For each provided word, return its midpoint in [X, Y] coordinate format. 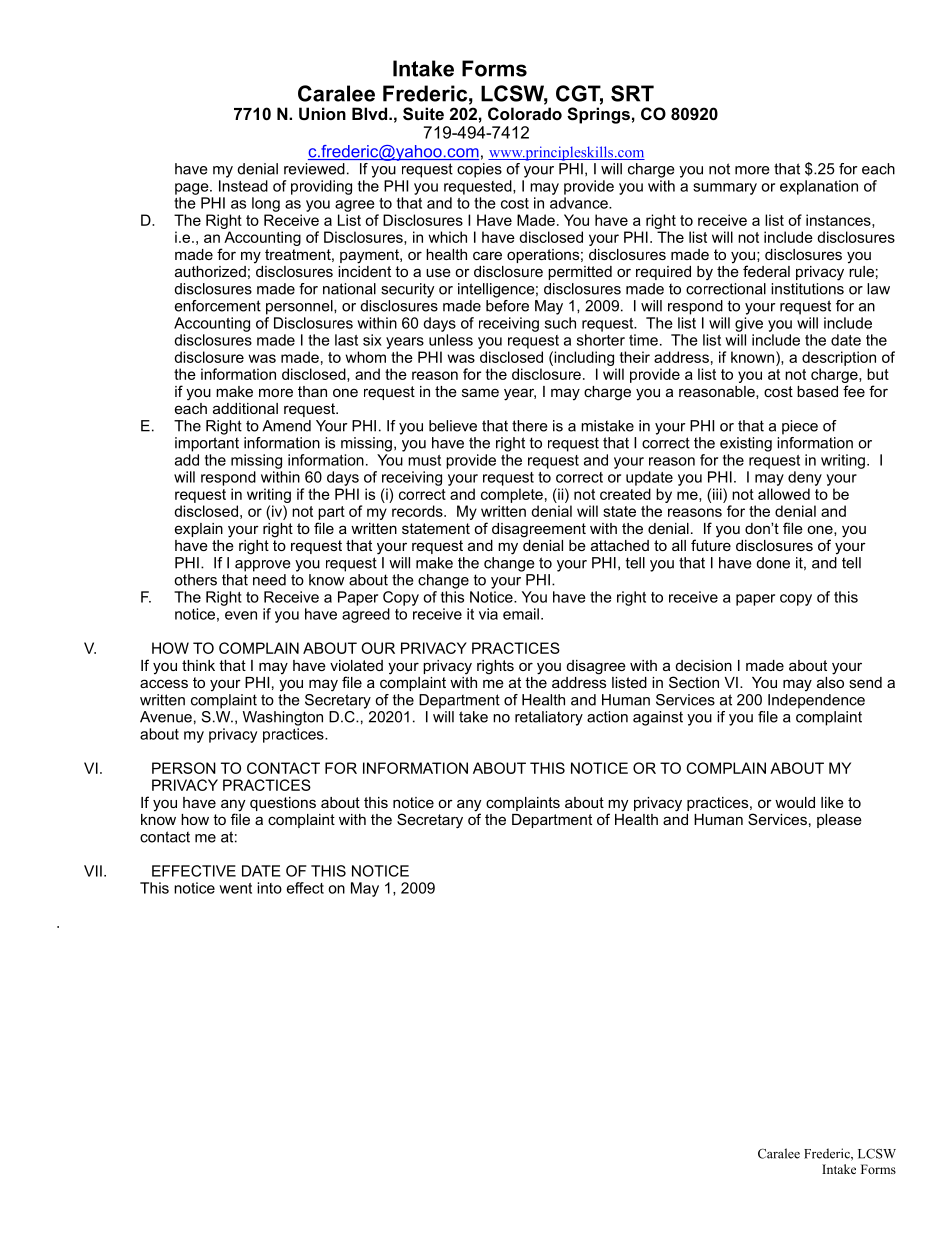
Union [322, 113]
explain [199, 530]
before [507, 306]
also [830, 681]
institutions [807, 289]
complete [512, 495]
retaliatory [549, 718]
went [235, 888]
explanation [819, 187]
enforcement [218, 306]
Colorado [525, 113]
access [164, 683]
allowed [784, 494]
